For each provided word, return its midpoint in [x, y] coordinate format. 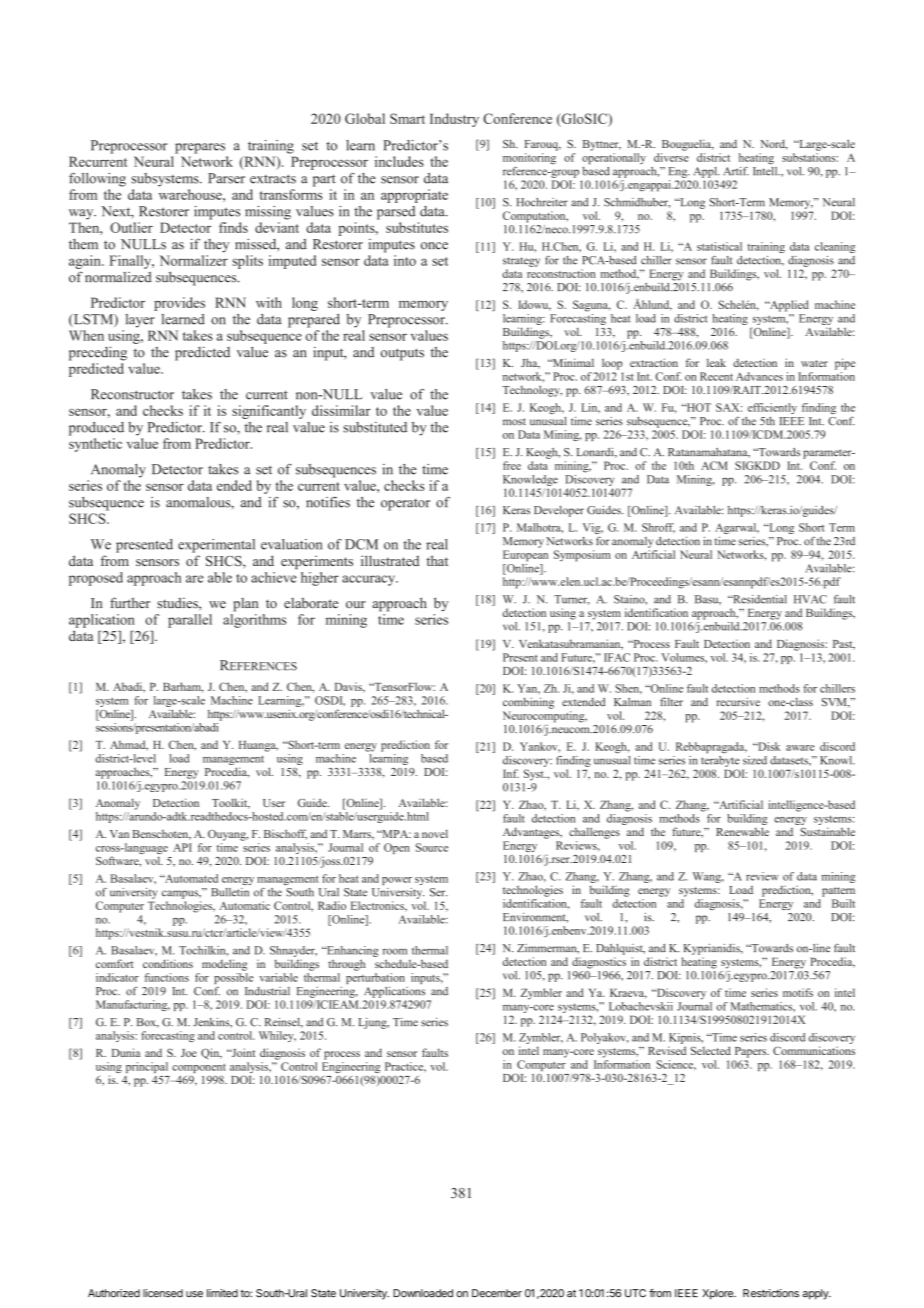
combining [528, 703]
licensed [163, 1293]
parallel [190, 621]
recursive [738, 701]
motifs [798, 992]
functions [166, 977]
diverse [671, 157]
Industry [454, 120]
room [395, 951]
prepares [200, 148]
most [514, 422]
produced [96, 429]
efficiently [772, 408]
